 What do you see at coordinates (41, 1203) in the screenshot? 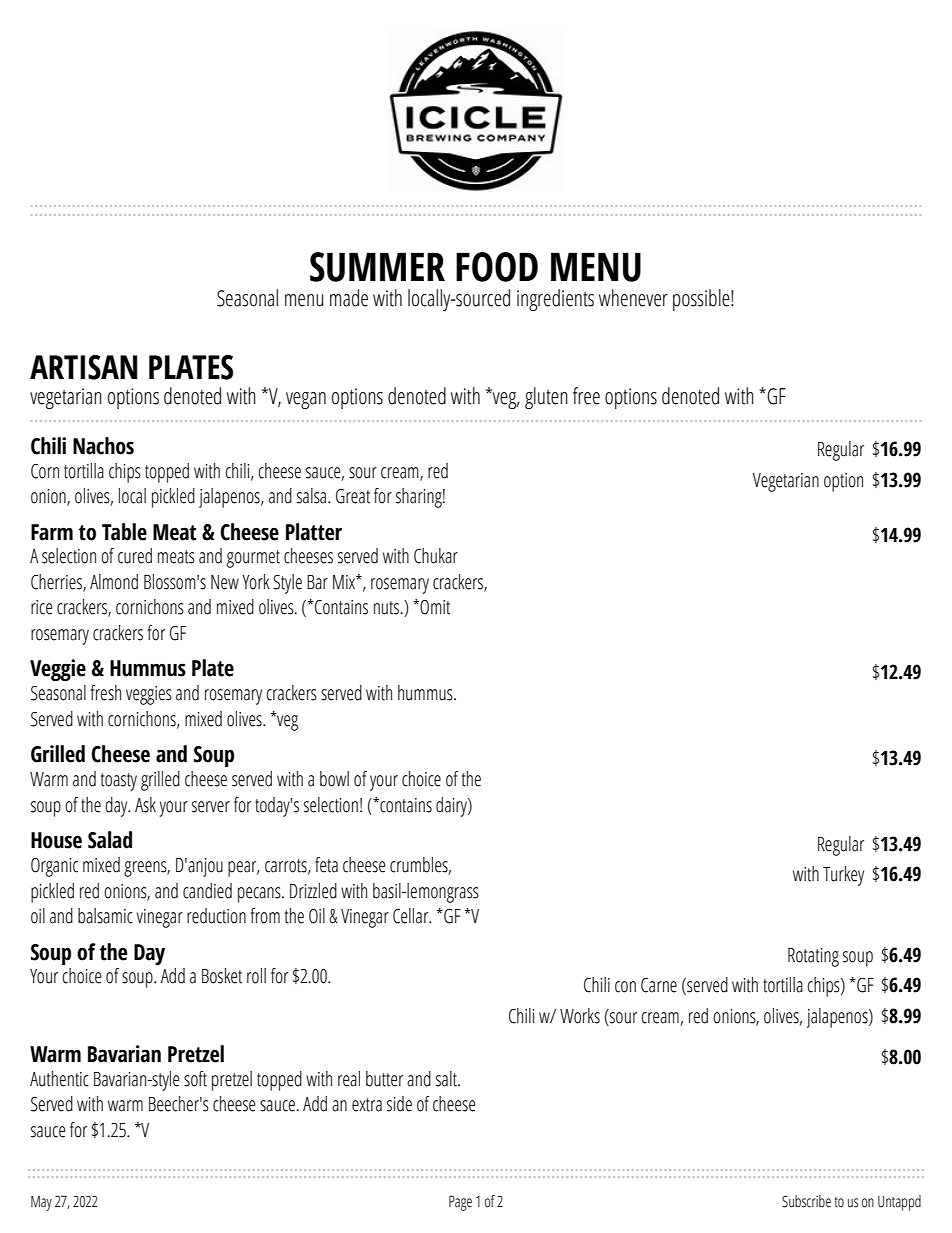
I see `May` at bounding box center [41, 1203].
